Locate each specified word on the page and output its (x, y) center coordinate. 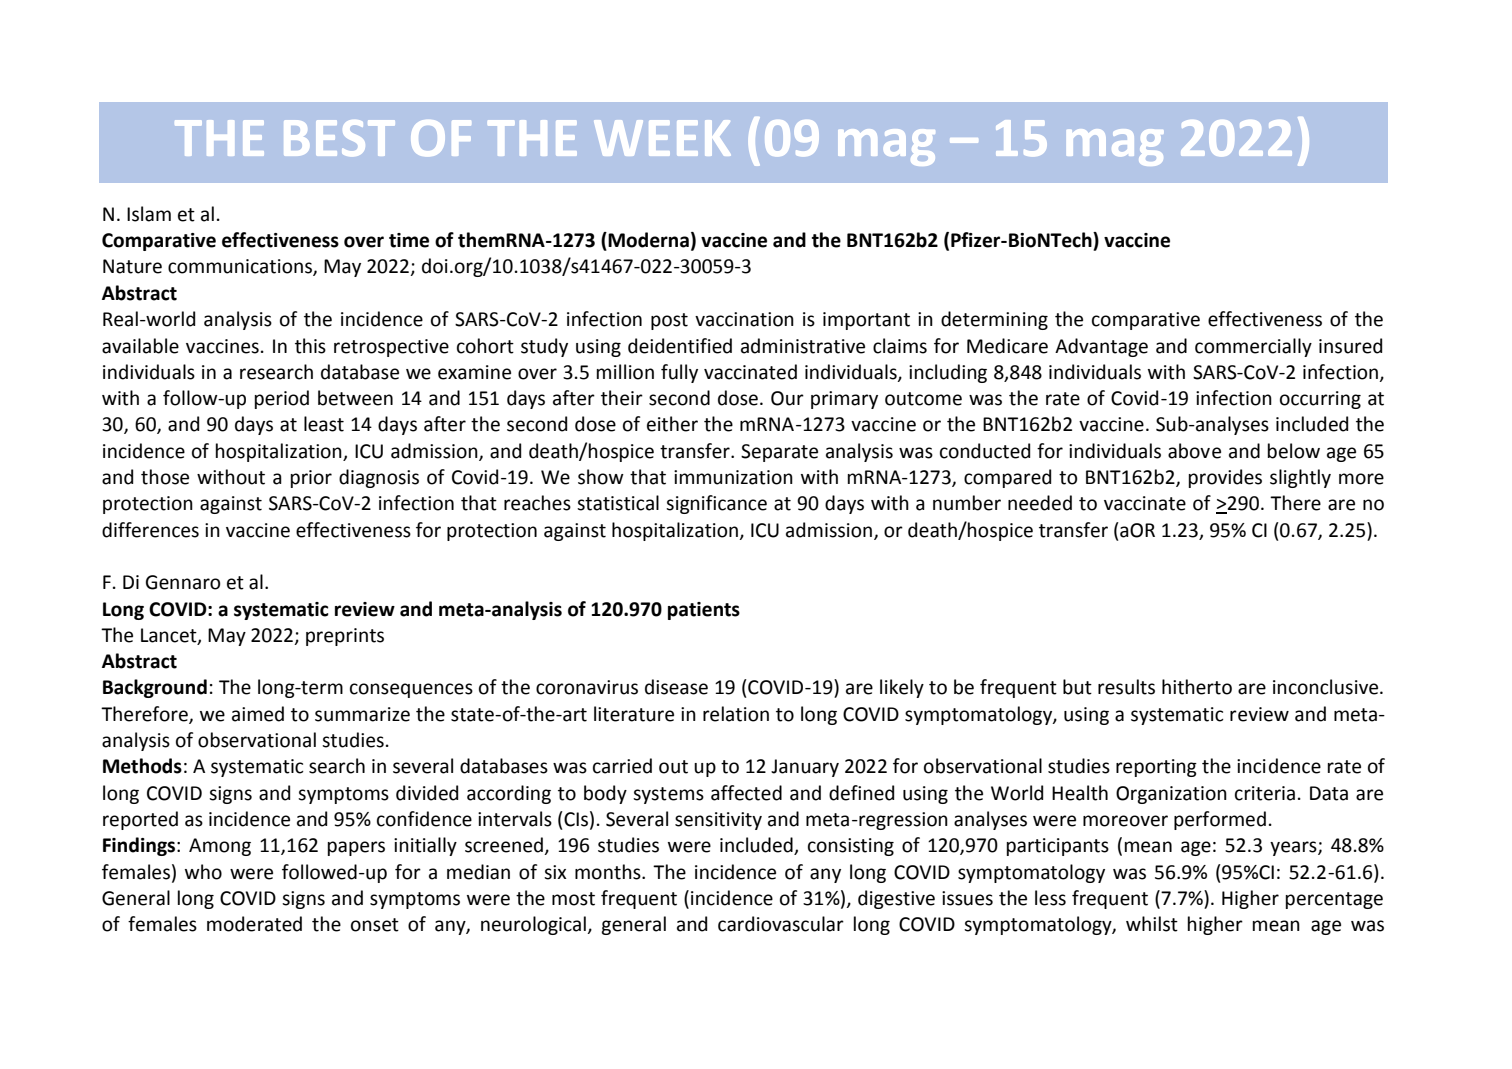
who (203, 872)
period (282, 399)
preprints (345, 637)
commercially (1253, 347)
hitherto (1197, 687)
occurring (1320, 400)
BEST (339, 138)
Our (787, 398)
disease (676, 687)
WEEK (662, 138)
